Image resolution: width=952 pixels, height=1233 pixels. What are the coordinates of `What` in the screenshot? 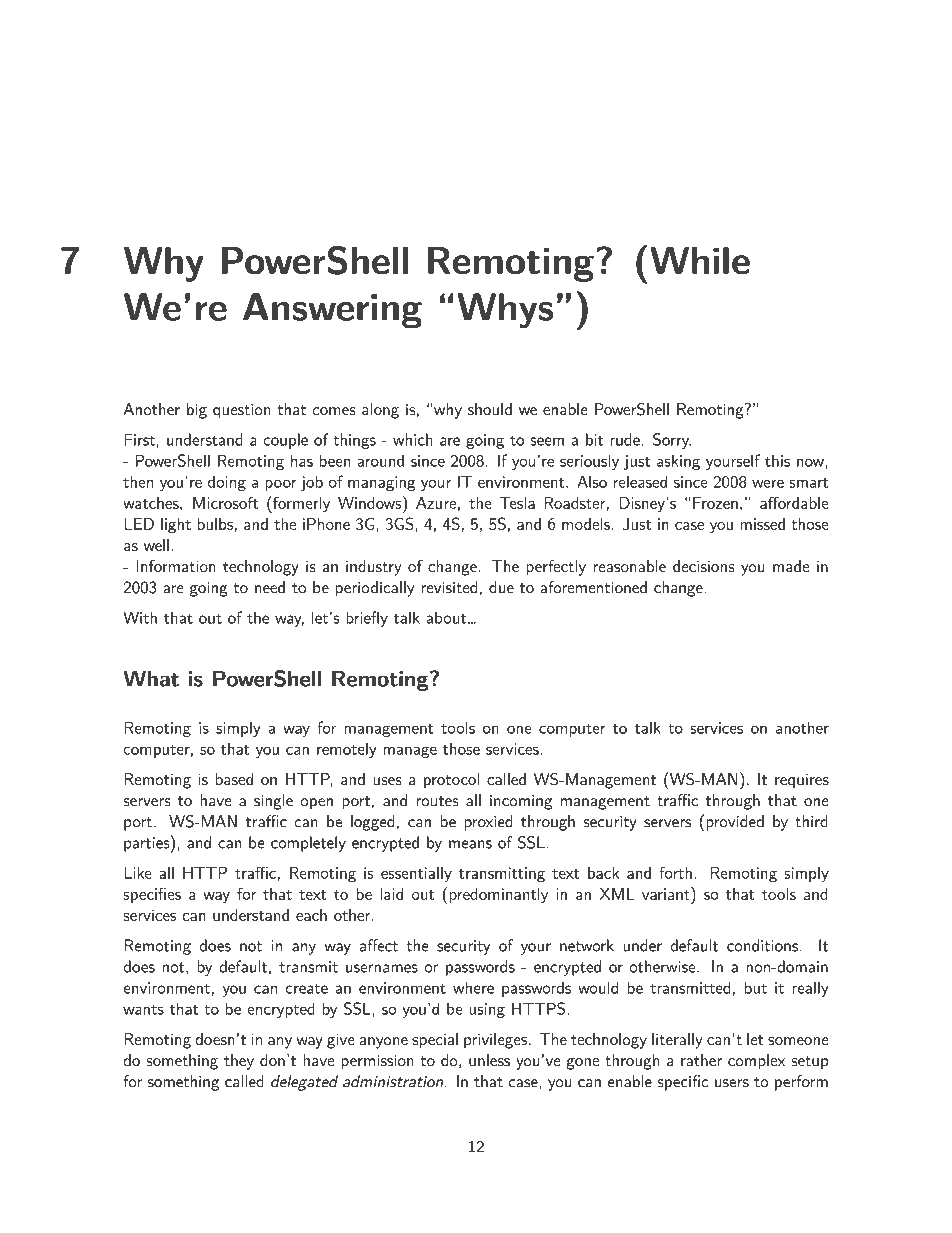 It's located at (151, 678).
